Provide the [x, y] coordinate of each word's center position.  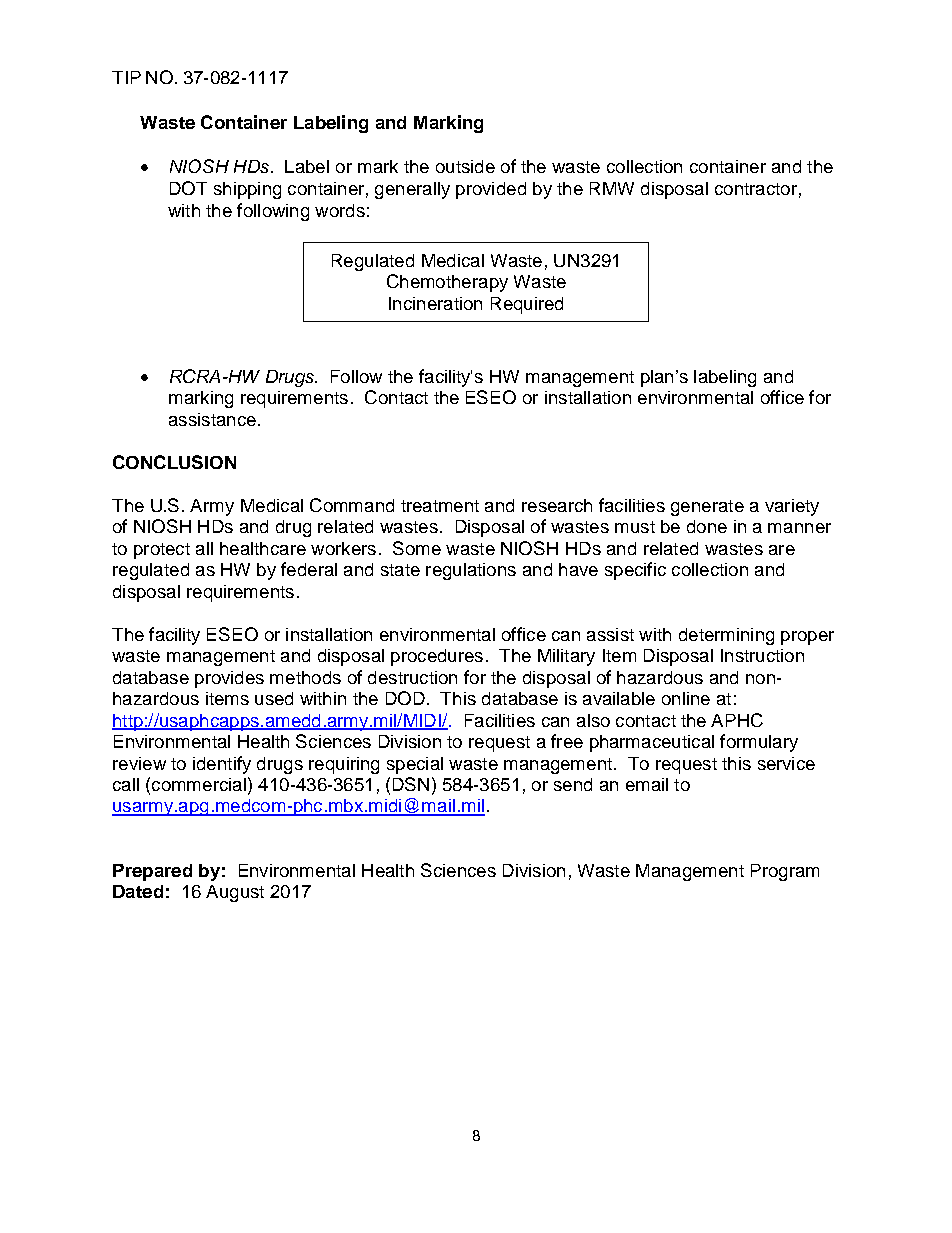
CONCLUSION [174, 462]
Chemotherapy [447, 283]
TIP [126, 77]
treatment [440, 506]
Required [527, 305]
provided [491, 190]
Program [785, 872]
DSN [411, 784]
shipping [247, 190]
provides [229, 679]
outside [465, 166]
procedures [437, 657]
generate [707, 508]
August [235, 893]
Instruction [762, 655]
